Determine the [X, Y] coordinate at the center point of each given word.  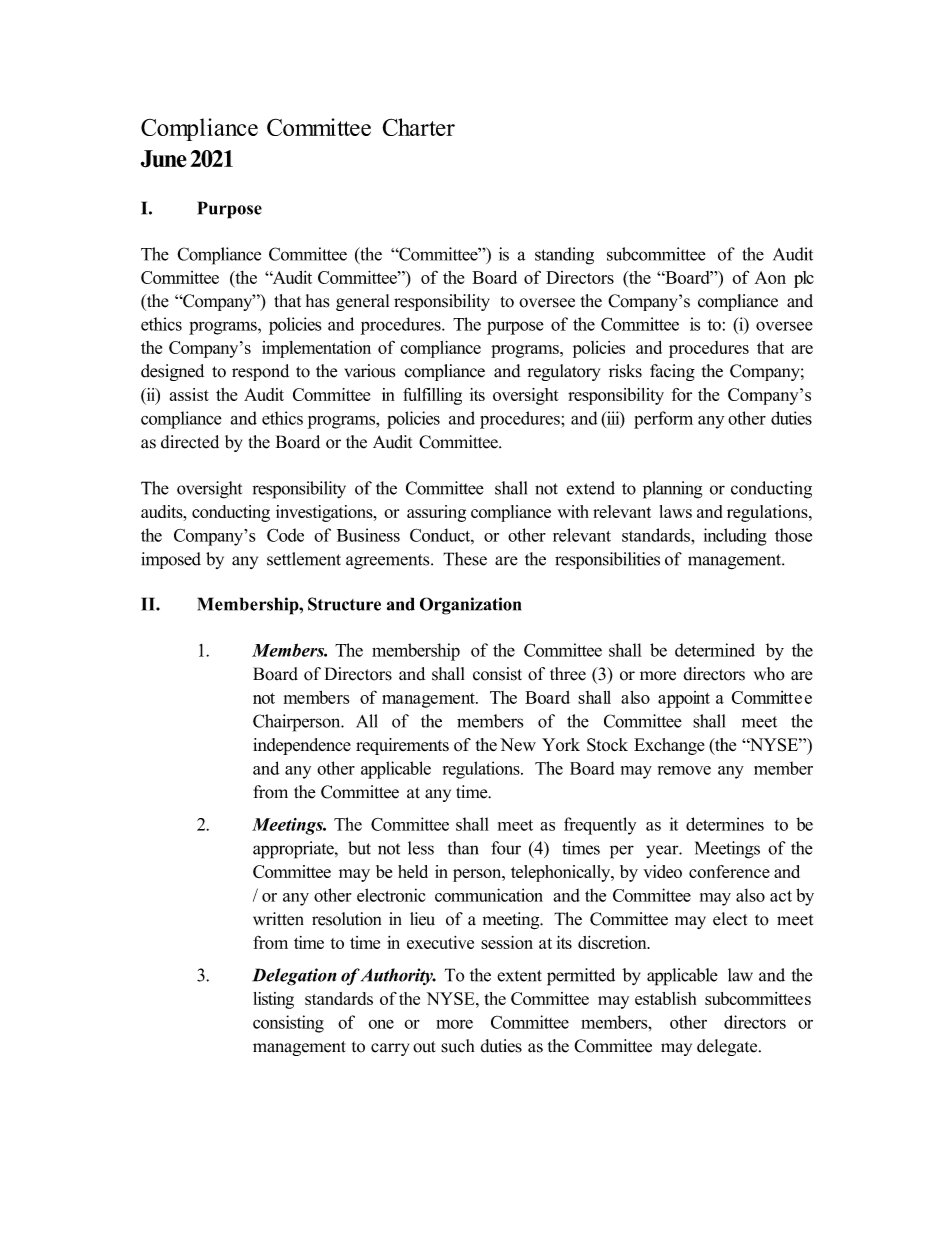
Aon [770, 277]
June [164, 159]
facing [672, 372]
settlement [304, 559]
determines [725, 824]
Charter [418, 127]
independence [302, 746]
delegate [728, 1047]
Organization [470, 606]
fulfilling [432, 396]
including [735, 537]
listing [273, 1000]
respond [260, 372]
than [463, 848]
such [457, 1046]
